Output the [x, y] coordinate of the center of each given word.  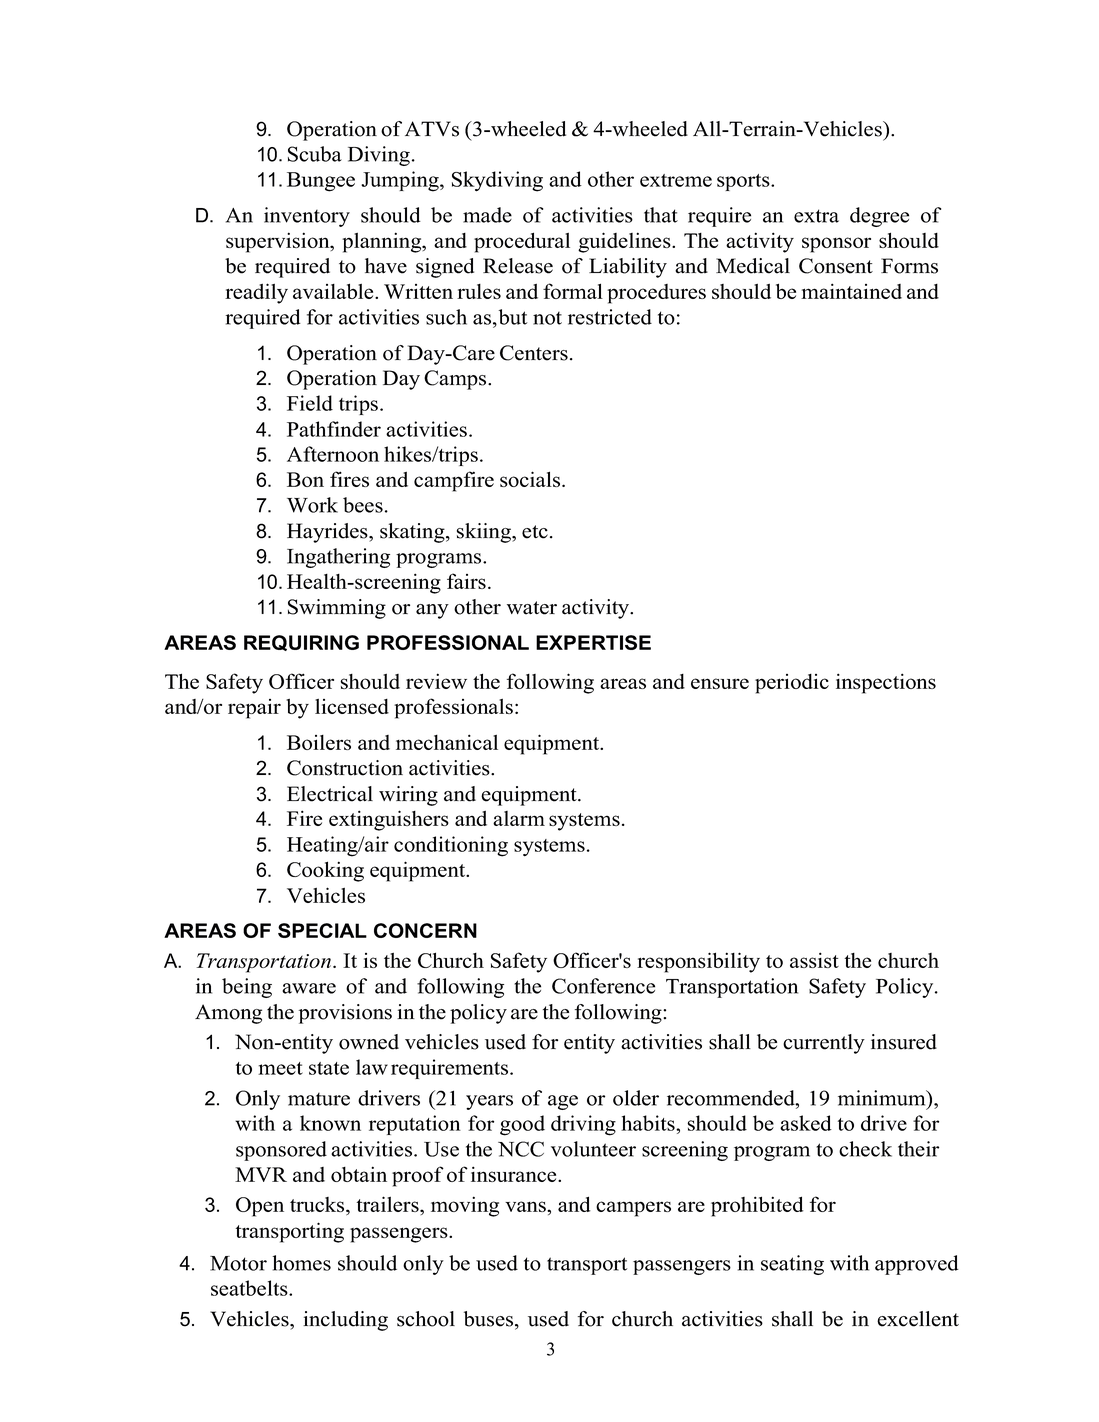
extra [816, 216]
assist [814, 960]
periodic [792, 684]
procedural [522, 242]
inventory [307, 217]
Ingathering [338, 558]
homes [302, 1263]
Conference [603, 986]
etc [535, 532]
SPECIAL [322, 930]
